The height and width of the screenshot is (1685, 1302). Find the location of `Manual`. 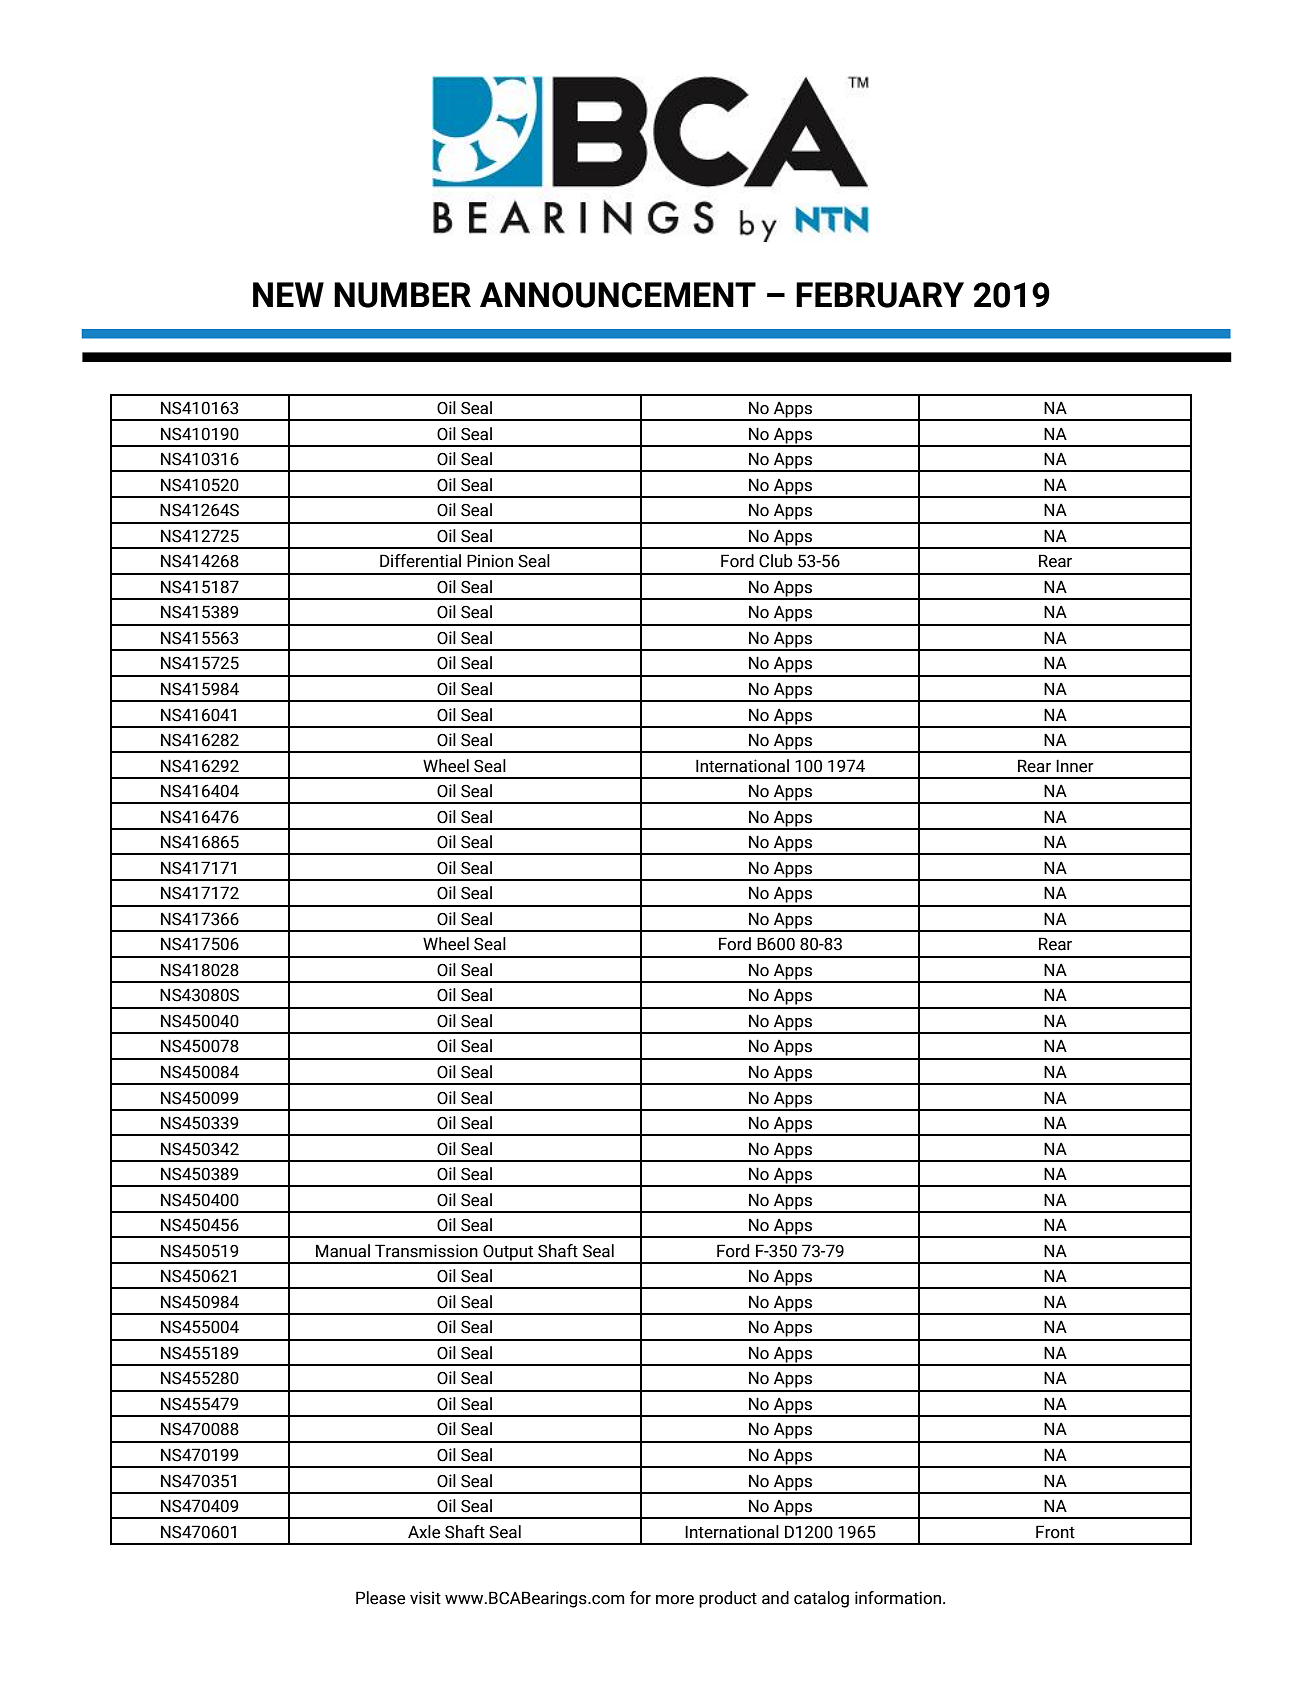

Manual is located at coordinates (343, 1251).
